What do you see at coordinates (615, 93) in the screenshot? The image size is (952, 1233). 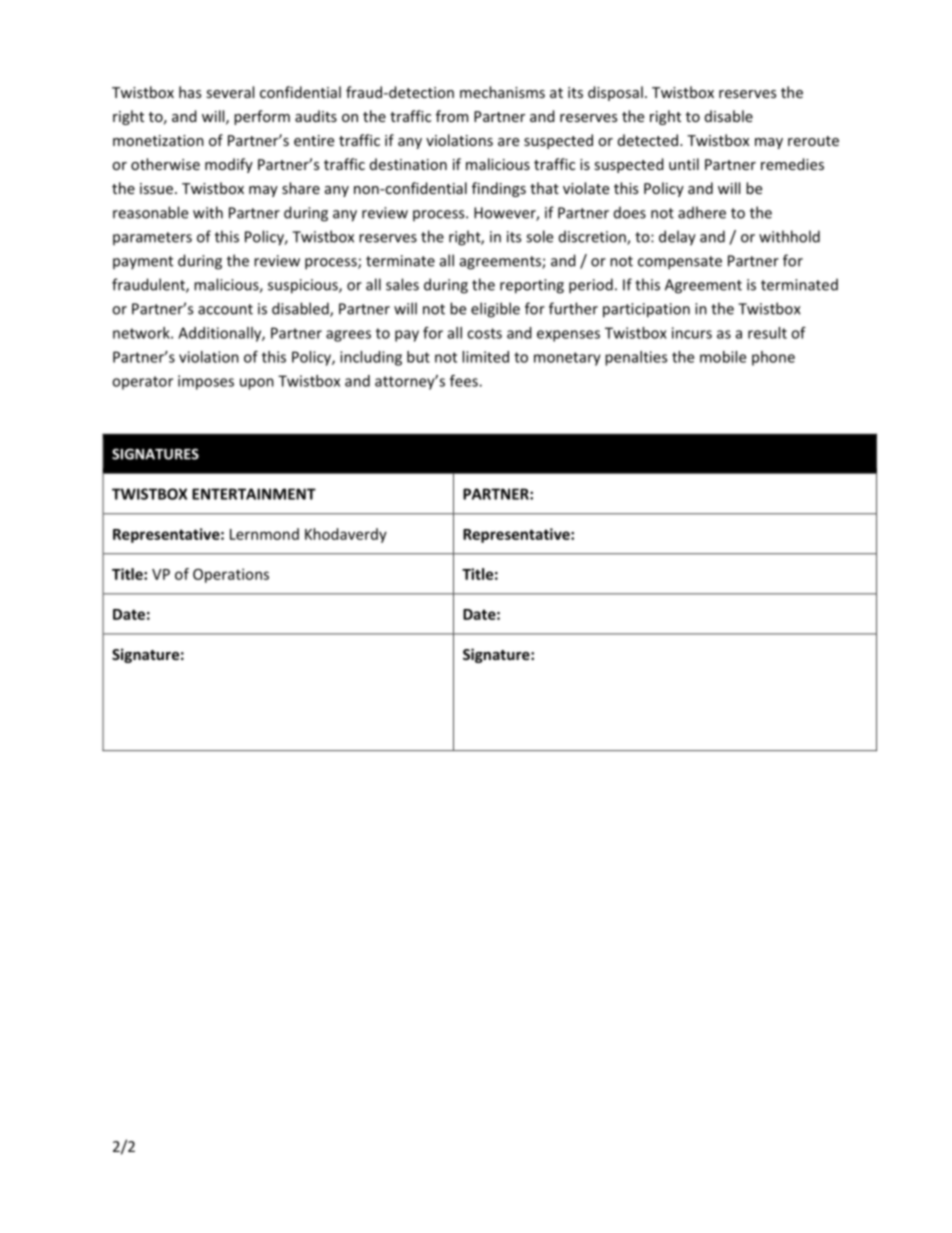 I see `disposal` at bounding box center [615, 93].
